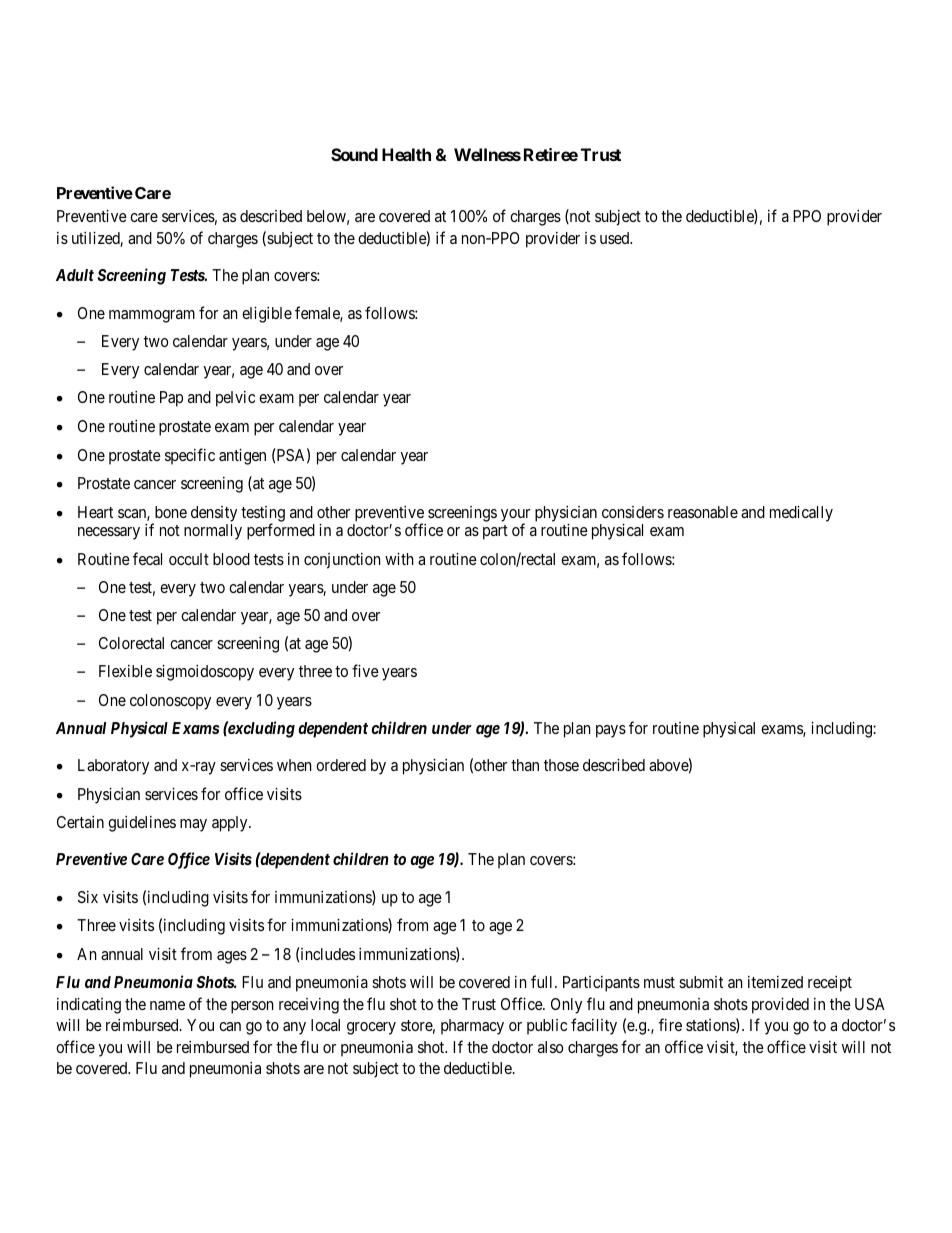  I want to click on Pap, so click(171, 399).
